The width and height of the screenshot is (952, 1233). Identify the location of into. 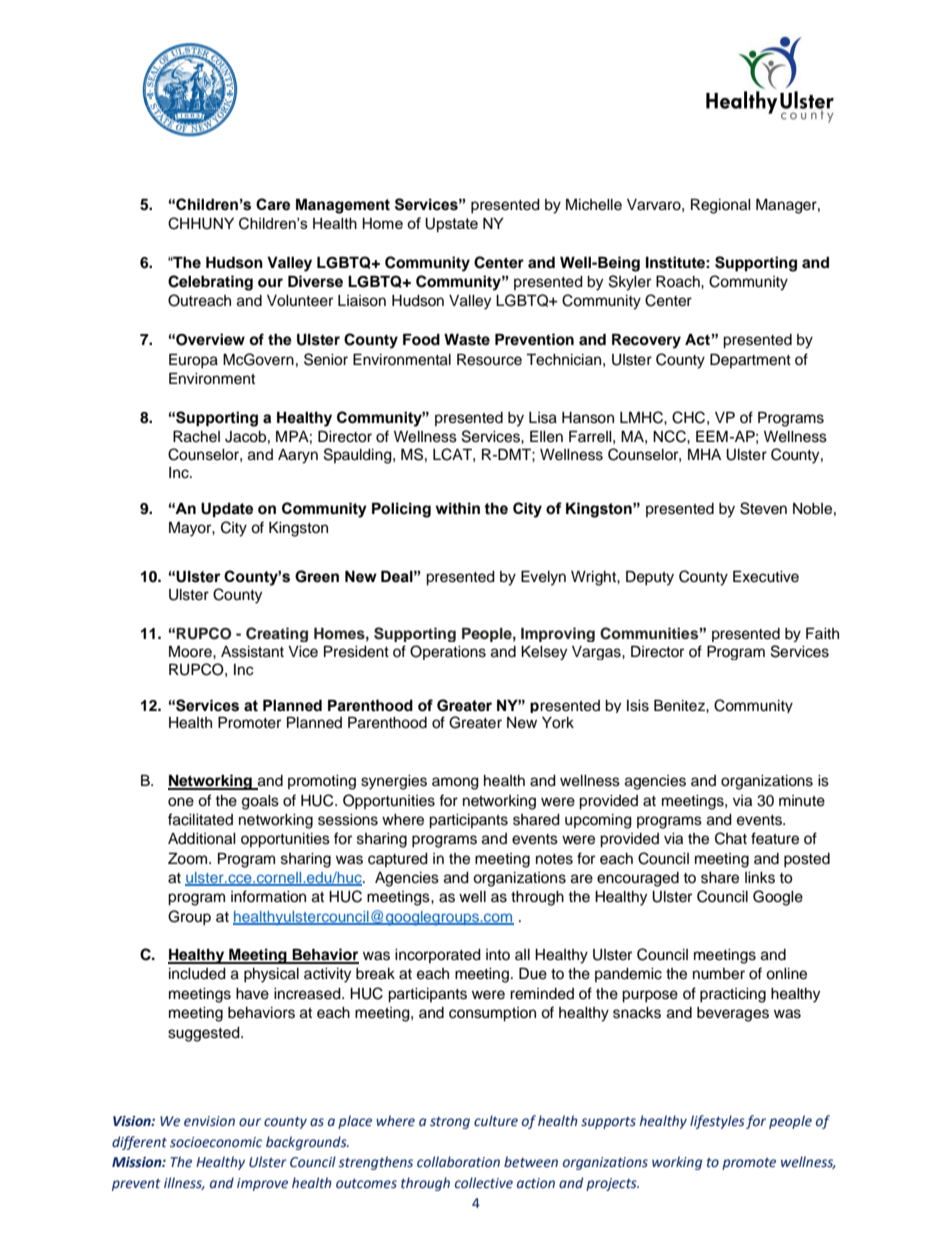
(498, 954).
